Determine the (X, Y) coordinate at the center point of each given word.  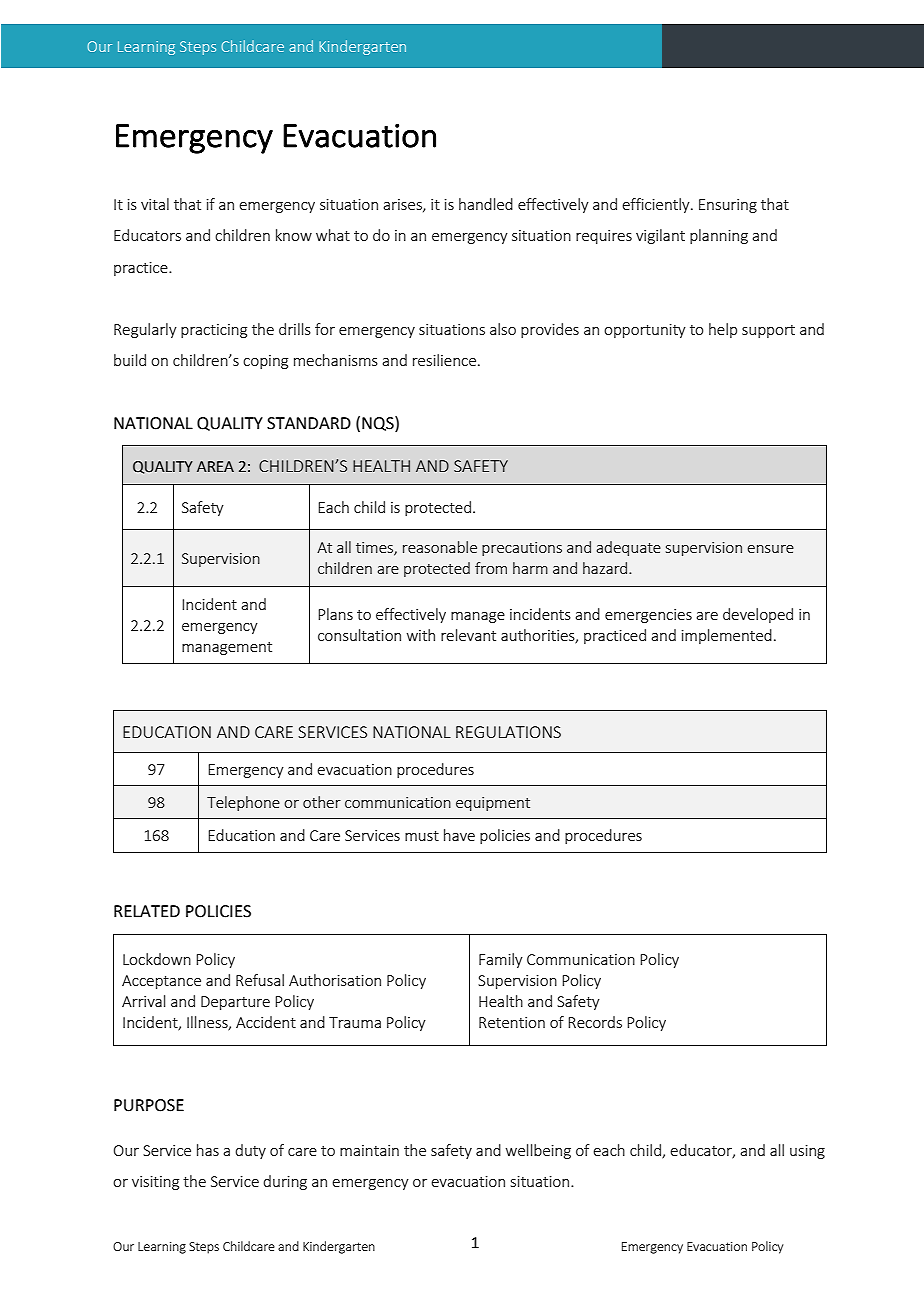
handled (486, 204)
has (208, 1150)
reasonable (440, 547)
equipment (493, 804)
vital (155, 204)
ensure (770, 549)
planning (719, 236)
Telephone (243, 803)
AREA (215, 466)
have (459, 835)
